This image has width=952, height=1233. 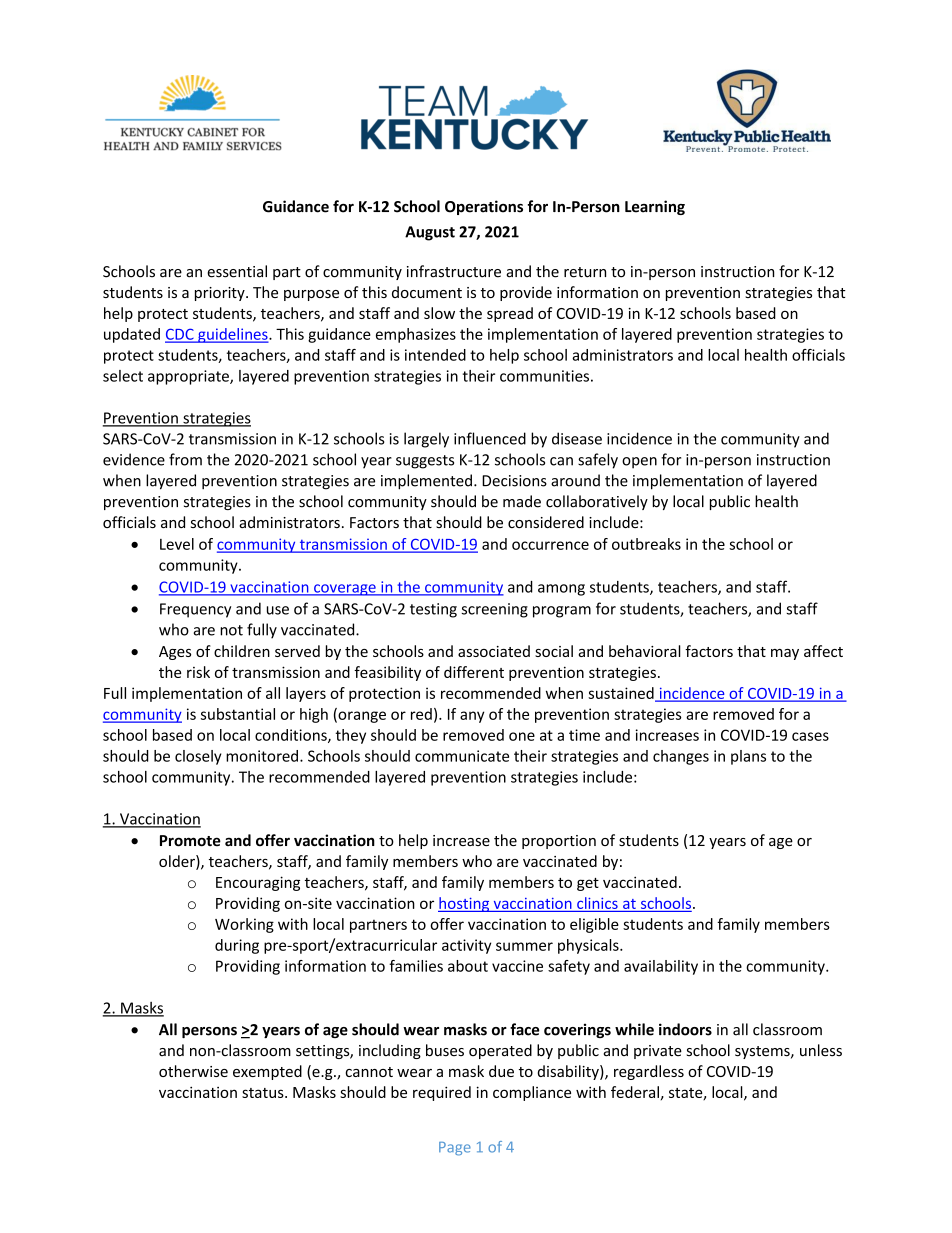 What do you see at coordinates (237, 271) in the image?
I see `essential` at bounding box center [237, 271].
